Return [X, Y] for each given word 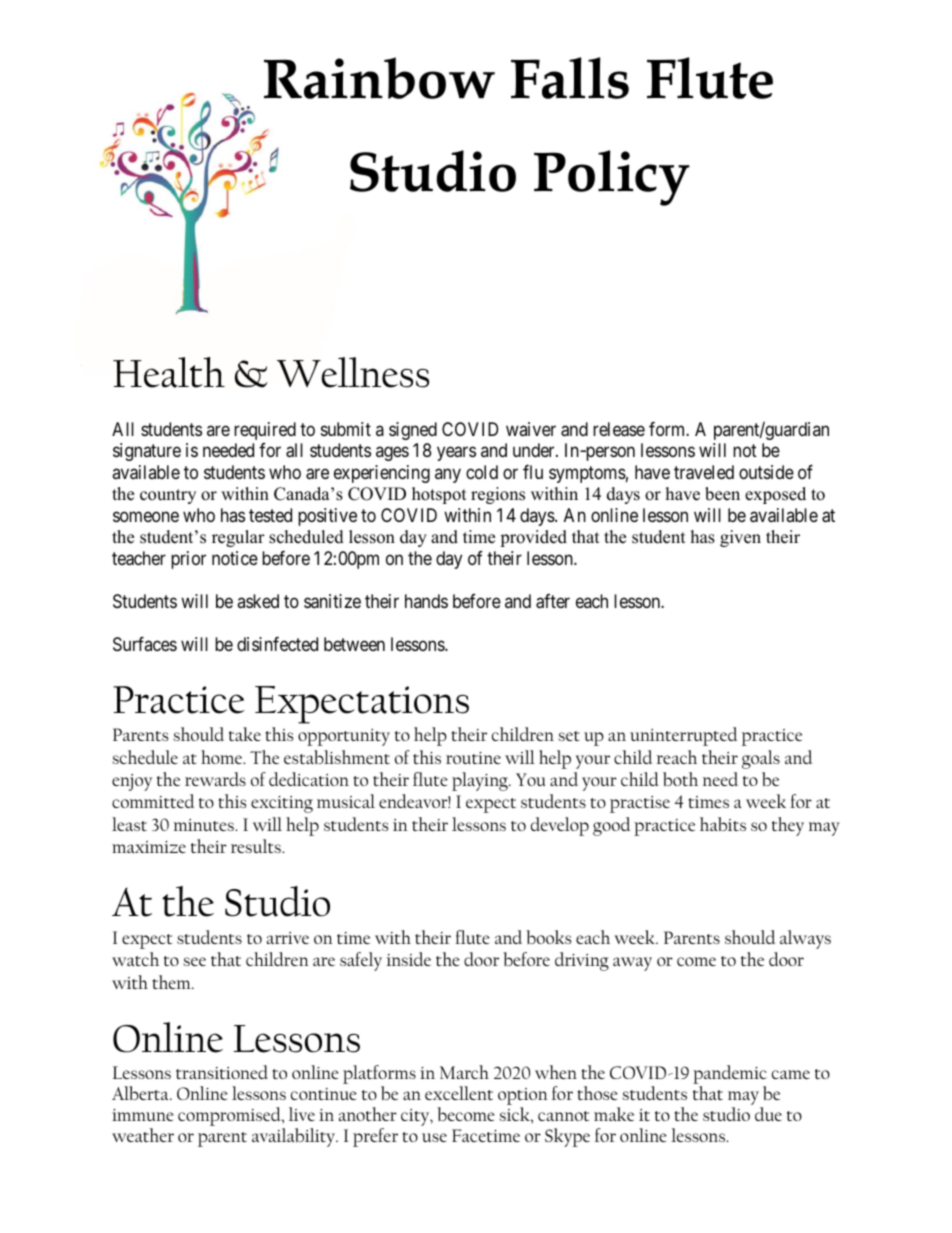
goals [761, 759]
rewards [215, 779]
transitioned [222, 1072]
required [265, 431]
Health [169, 372]
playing [481, 781]
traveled [704, 472]
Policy [612, 178]
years [456, 454]
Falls [570, 78]
